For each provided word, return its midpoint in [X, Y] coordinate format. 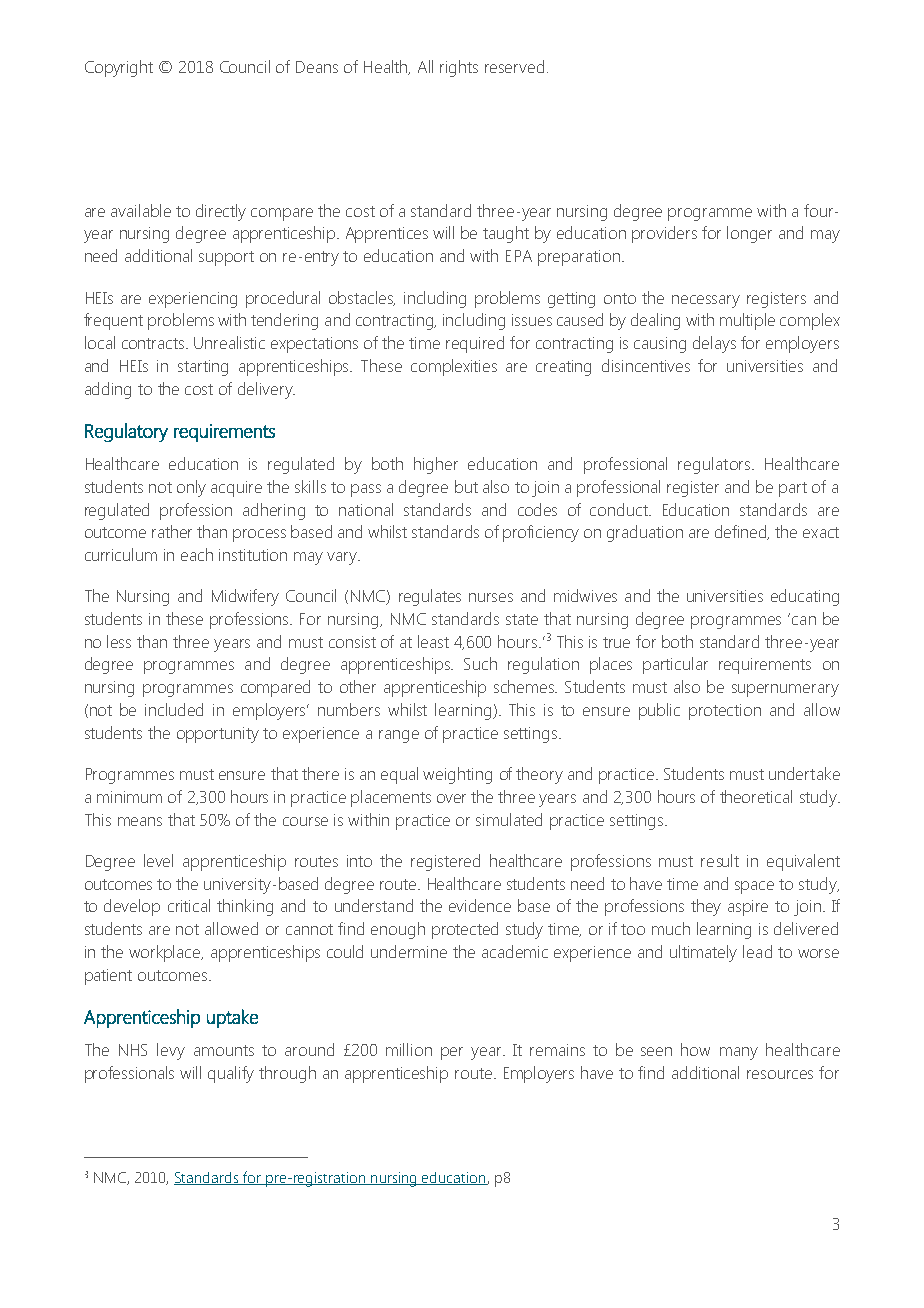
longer [749, 234]
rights [459, 68]
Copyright [119, 68]
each [197, 554]
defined [742, 532]
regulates [430, 597]
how [695, 1049]
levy [171, 1051]
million [409, 1049]
